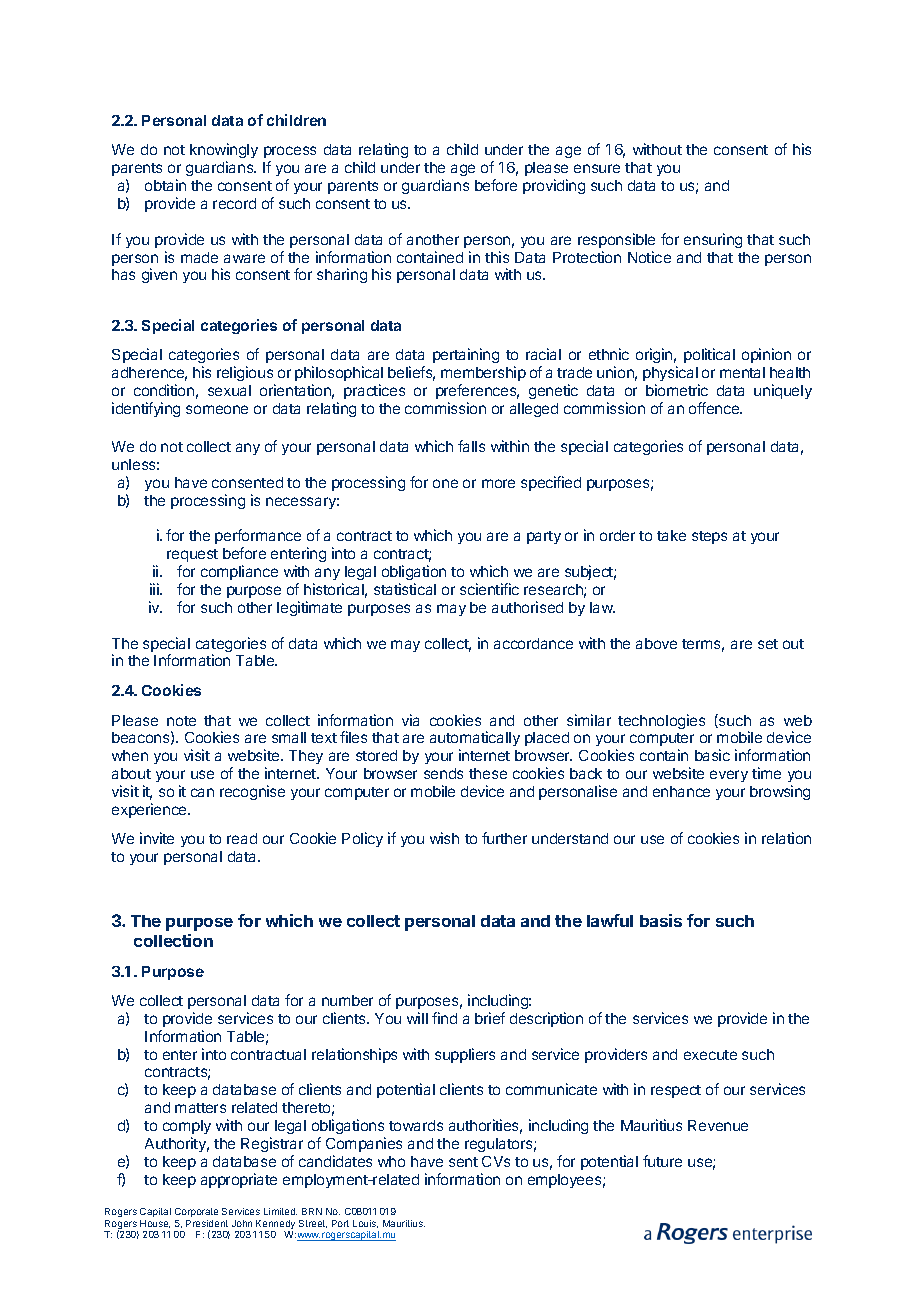  I want to click on providing, so click(554, 186).
